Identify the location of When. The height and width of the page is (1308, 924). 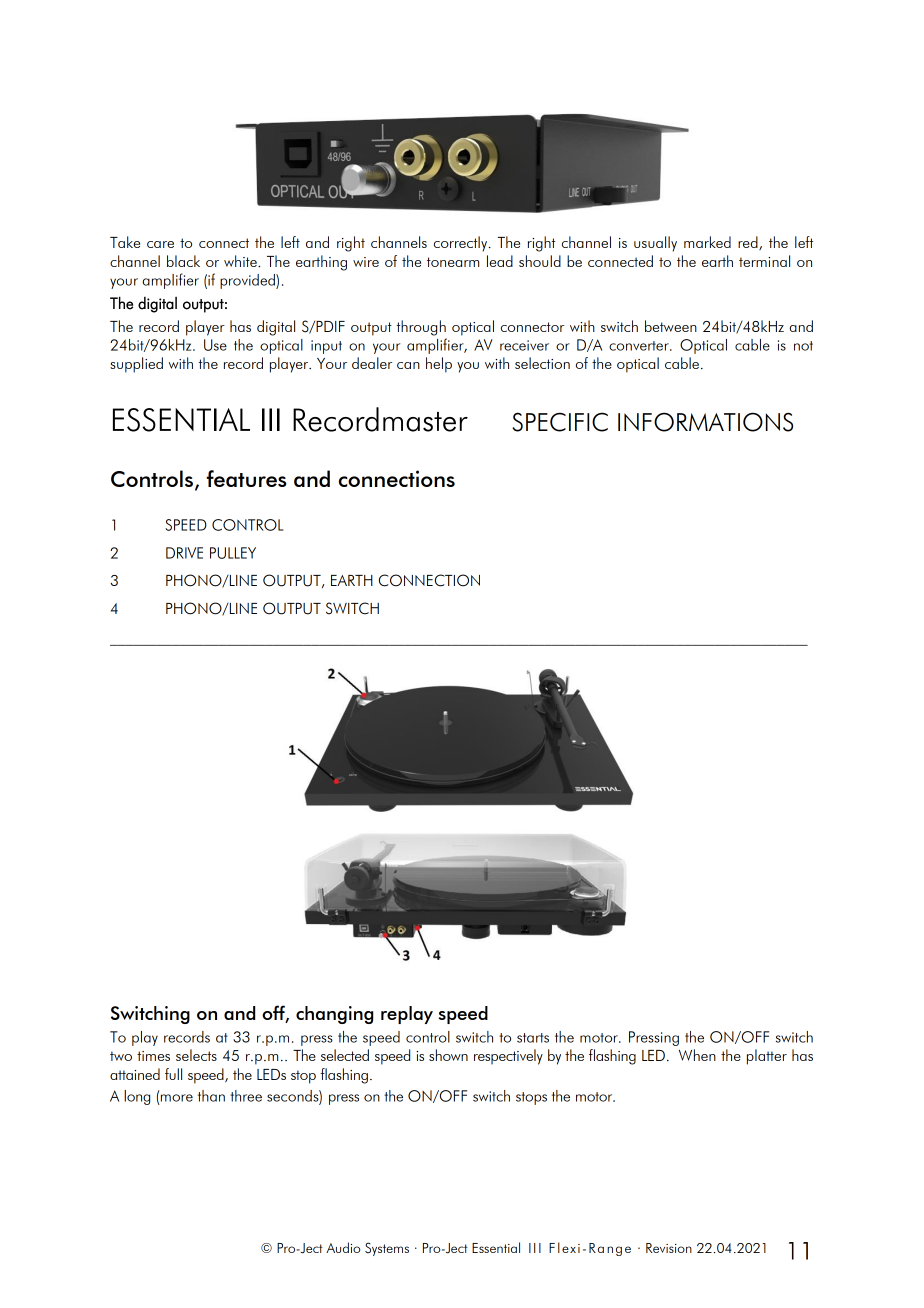
(697, 1055).
